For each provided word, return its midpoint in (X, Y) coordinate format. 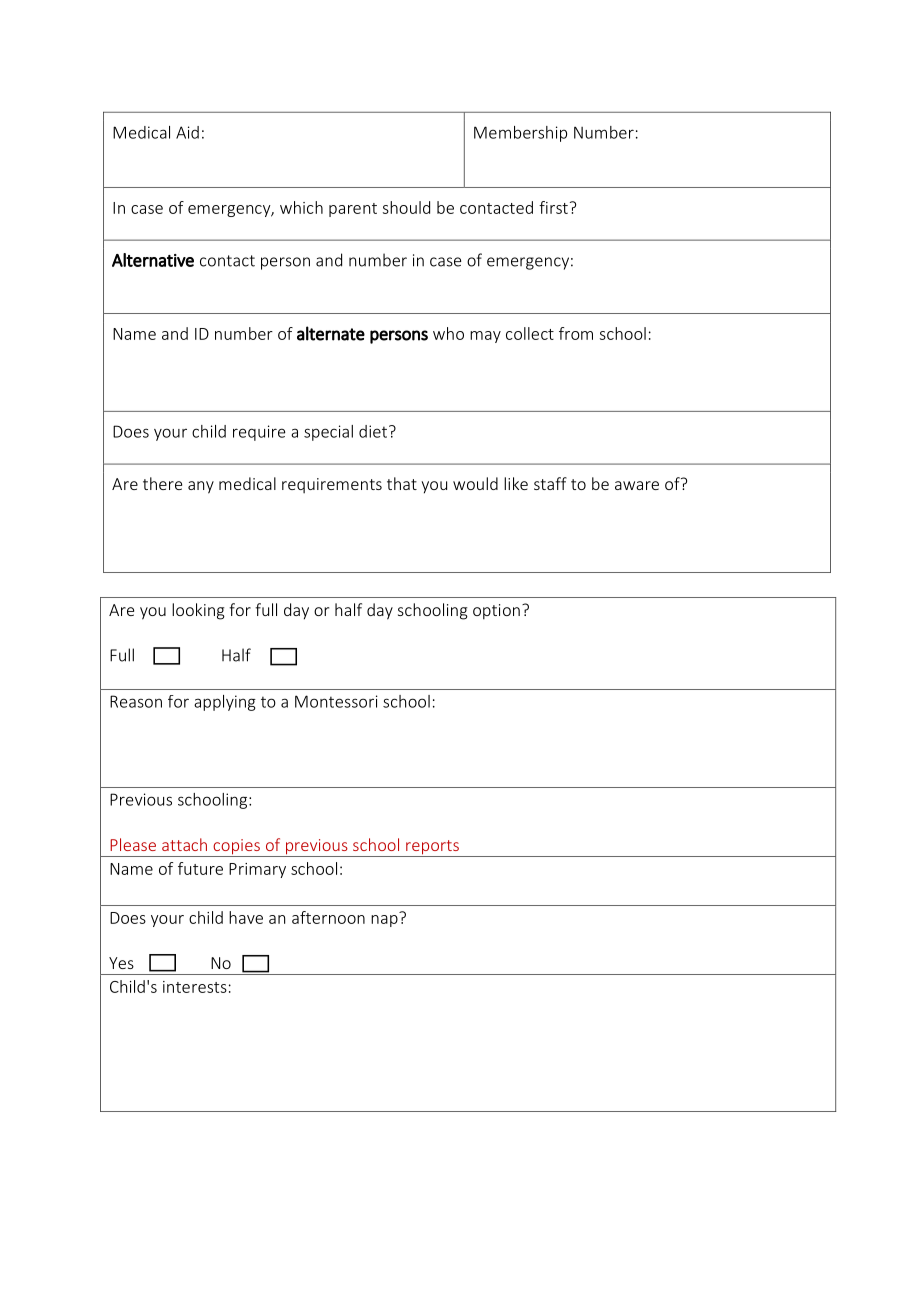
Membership (520, 134)
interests (195, 987)
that (402, 483)
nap (385, 919)
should (406, 207)
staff (550, 483)
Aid (187, 132)
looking (198, 611)
